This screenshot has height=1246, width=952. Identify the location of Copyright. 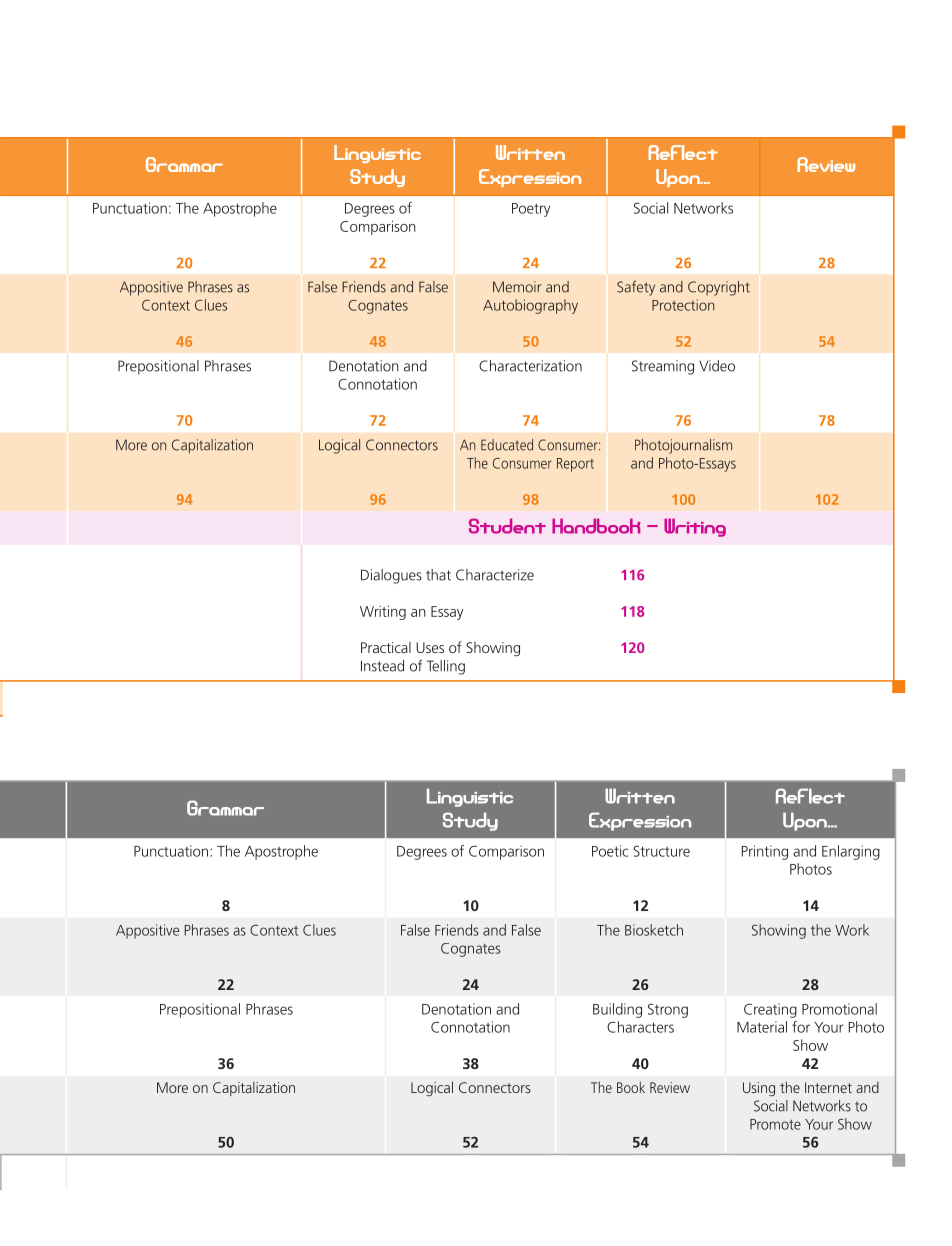
(719, 288).
